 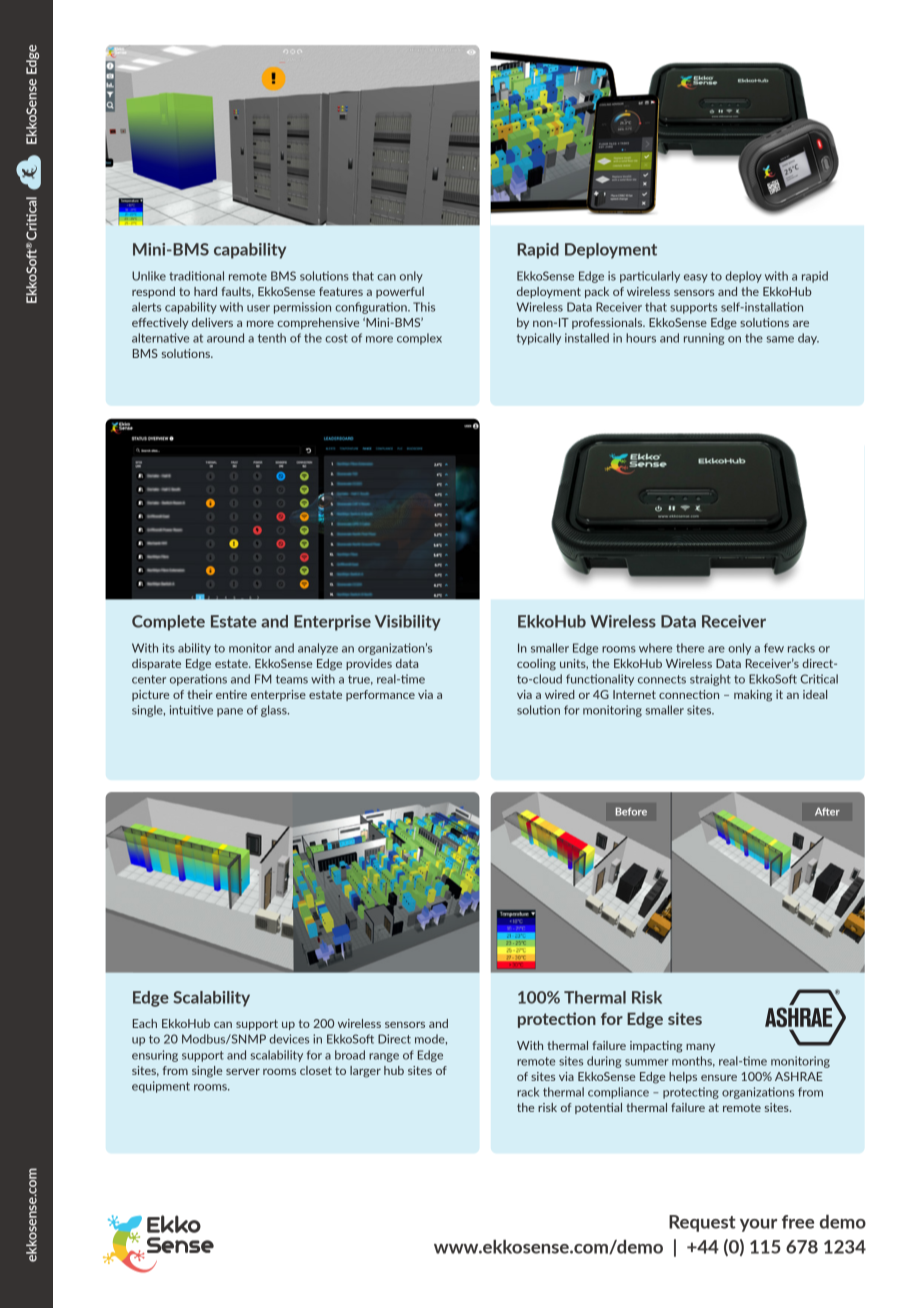 What do you see at coordinates (560, 694) in the screenshot?
I see `wired` at bounding box center [560, 694].
